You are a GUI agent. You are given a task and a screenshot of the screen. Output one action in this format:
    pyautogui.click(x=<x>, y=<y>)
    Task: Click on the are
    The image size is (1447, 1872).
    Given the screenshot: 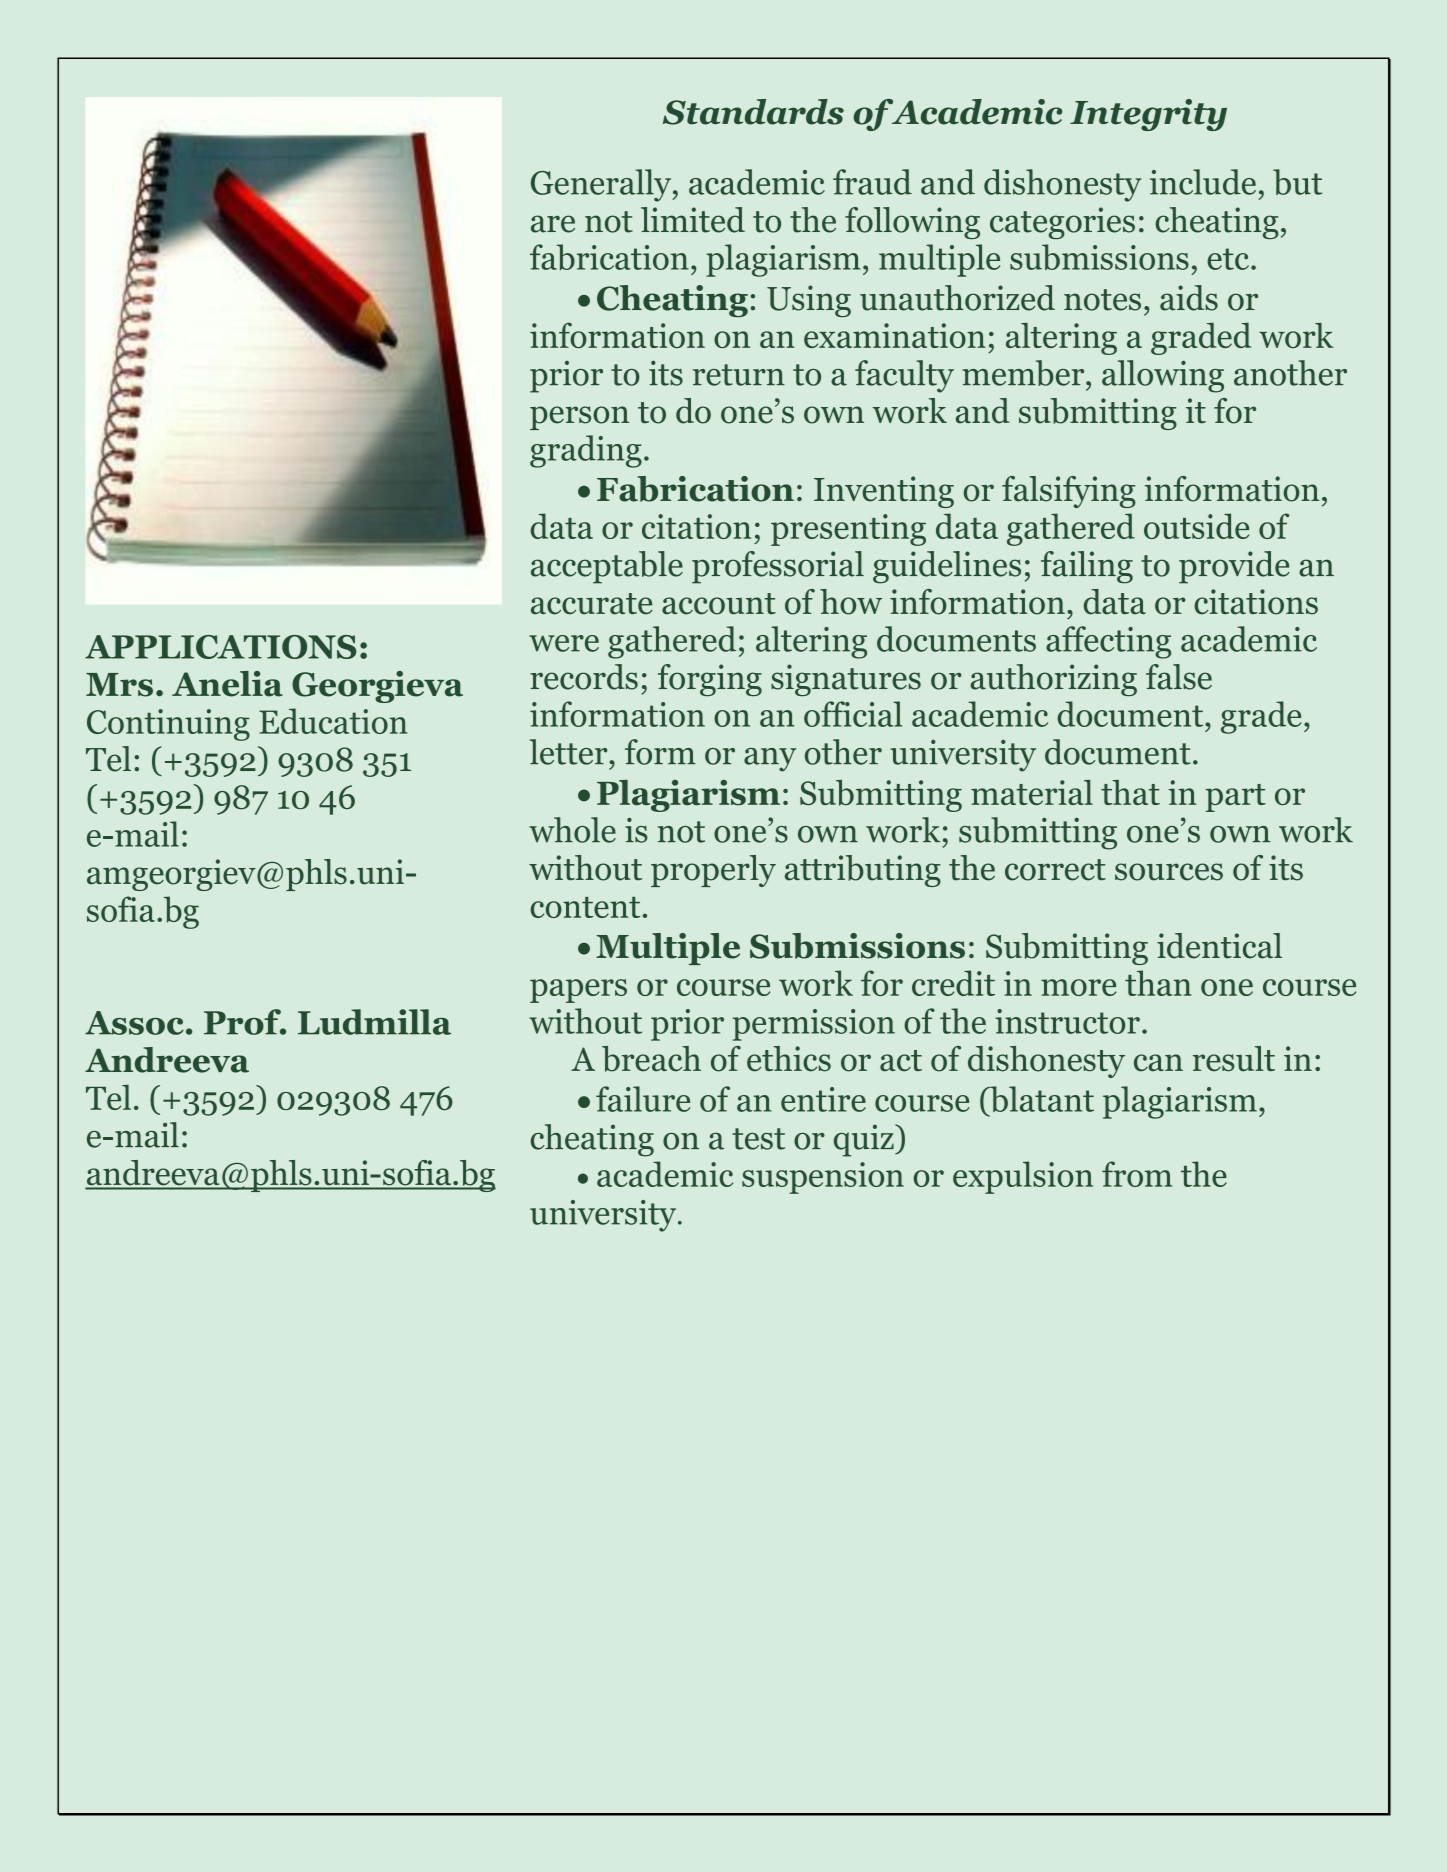 What is the action you would take?
    pyautogui.click(x=553, y=224)
